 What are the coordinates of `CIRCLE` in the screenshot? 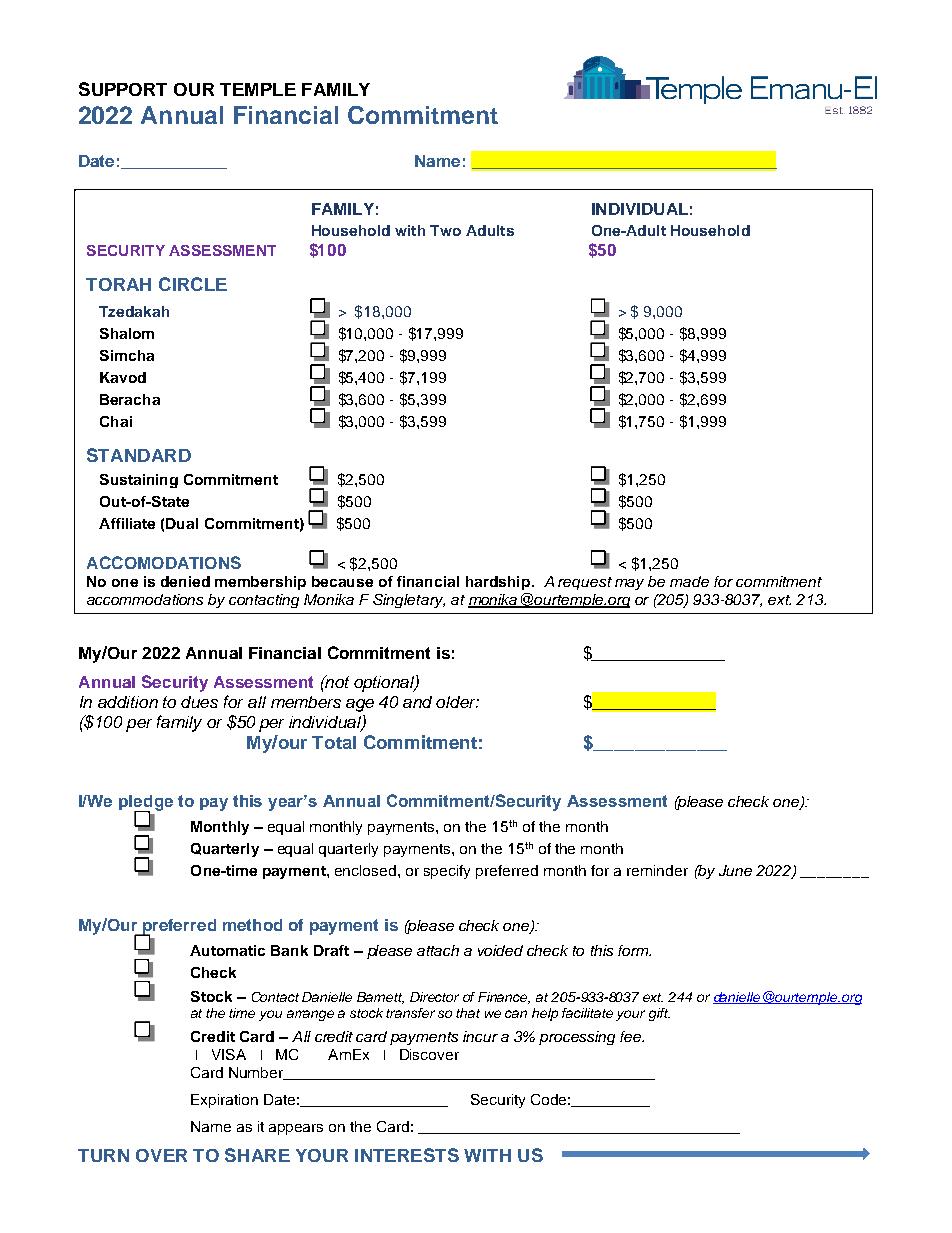 It's located at (193, 284).
